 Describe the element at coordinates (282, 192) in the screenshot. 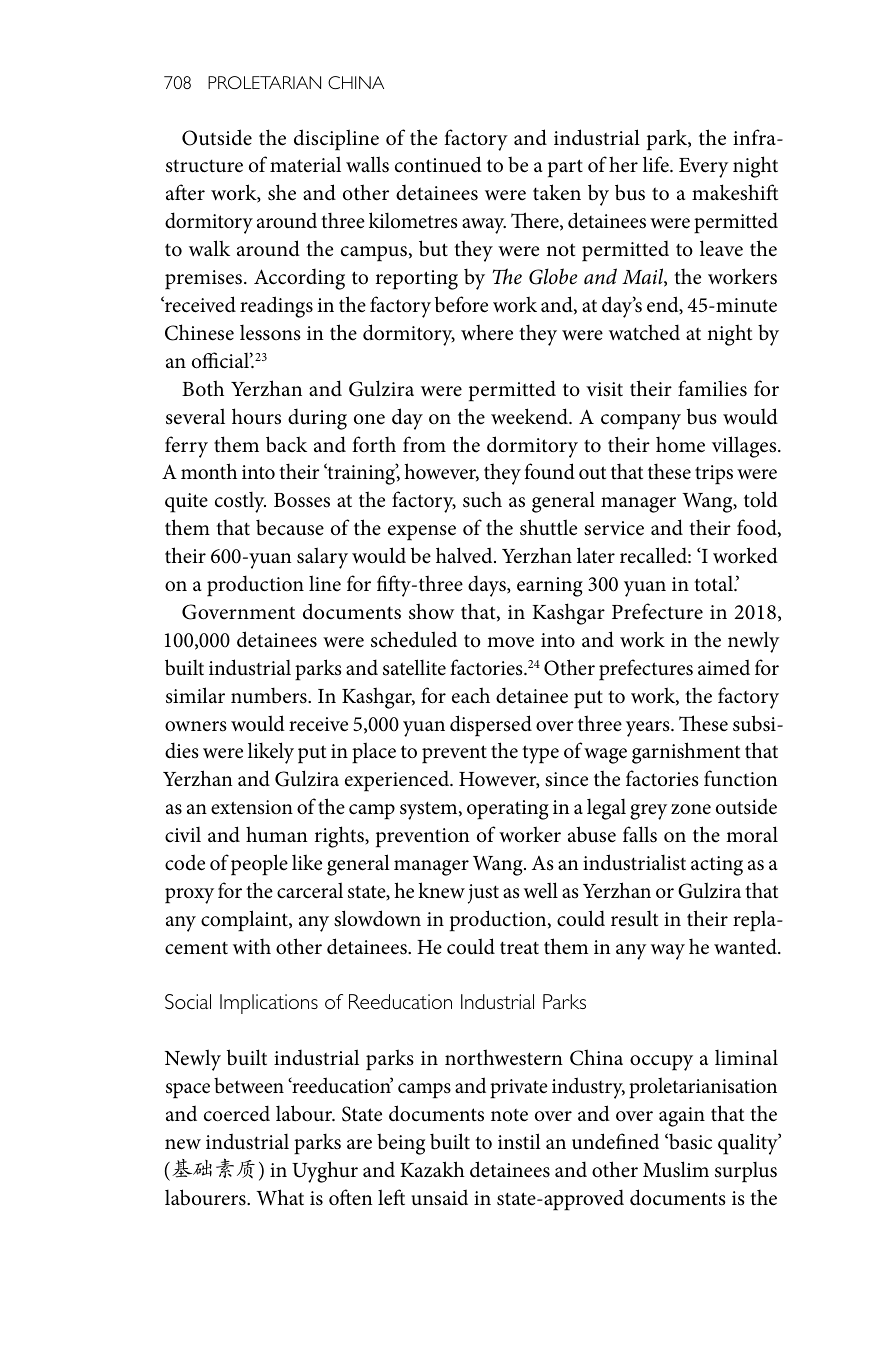

I see `she` at that location.
